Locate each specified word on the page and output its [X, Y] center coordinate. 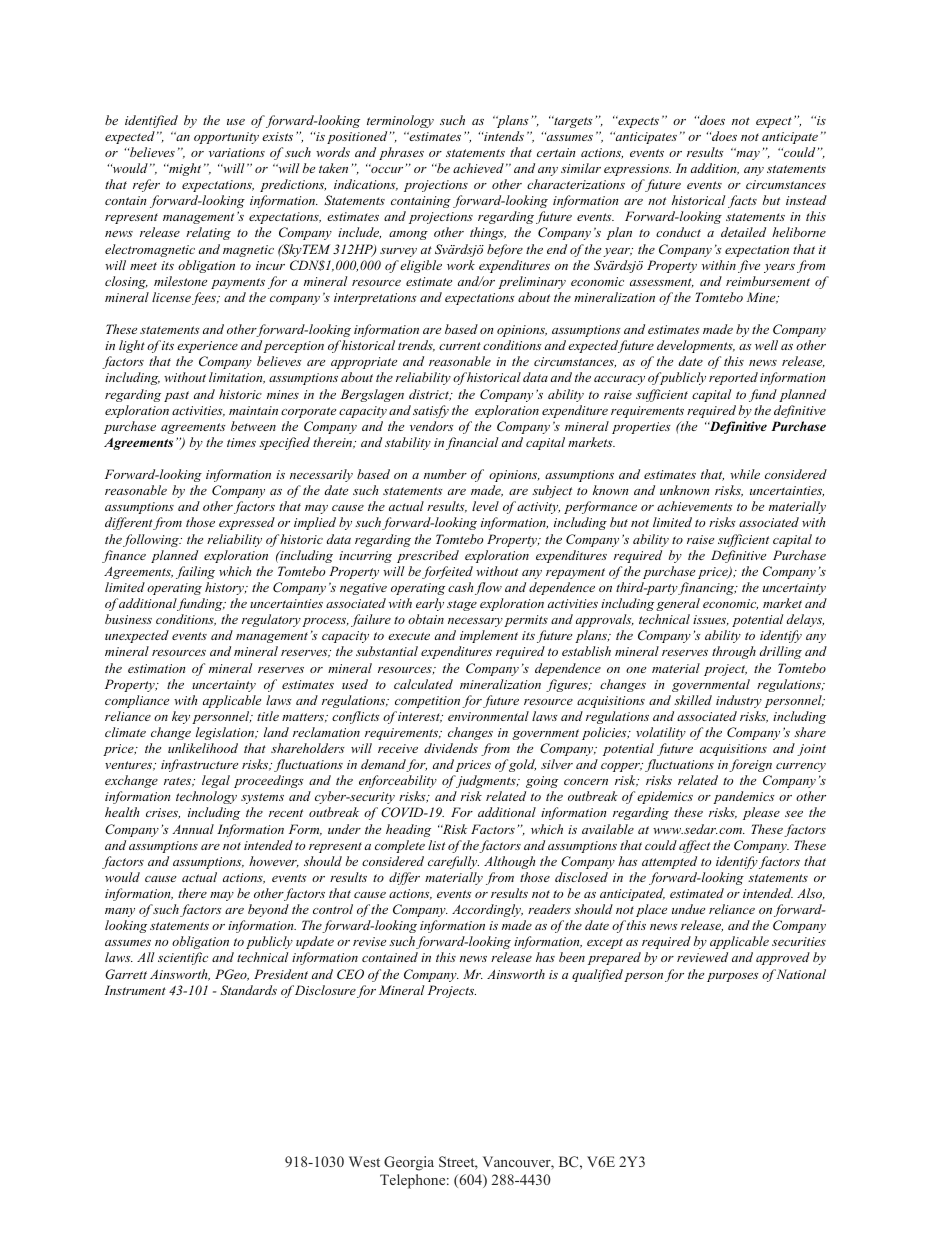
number [445, 474]
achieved [478, 168]
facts [742, 201]
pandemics [743, 797]
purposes [732, 977]
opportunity [226, 138]
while [745, 474]
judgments [486, 781]
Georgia [409, 1163]
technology [206, 797]
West [364, 1161]
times [241, 442]
